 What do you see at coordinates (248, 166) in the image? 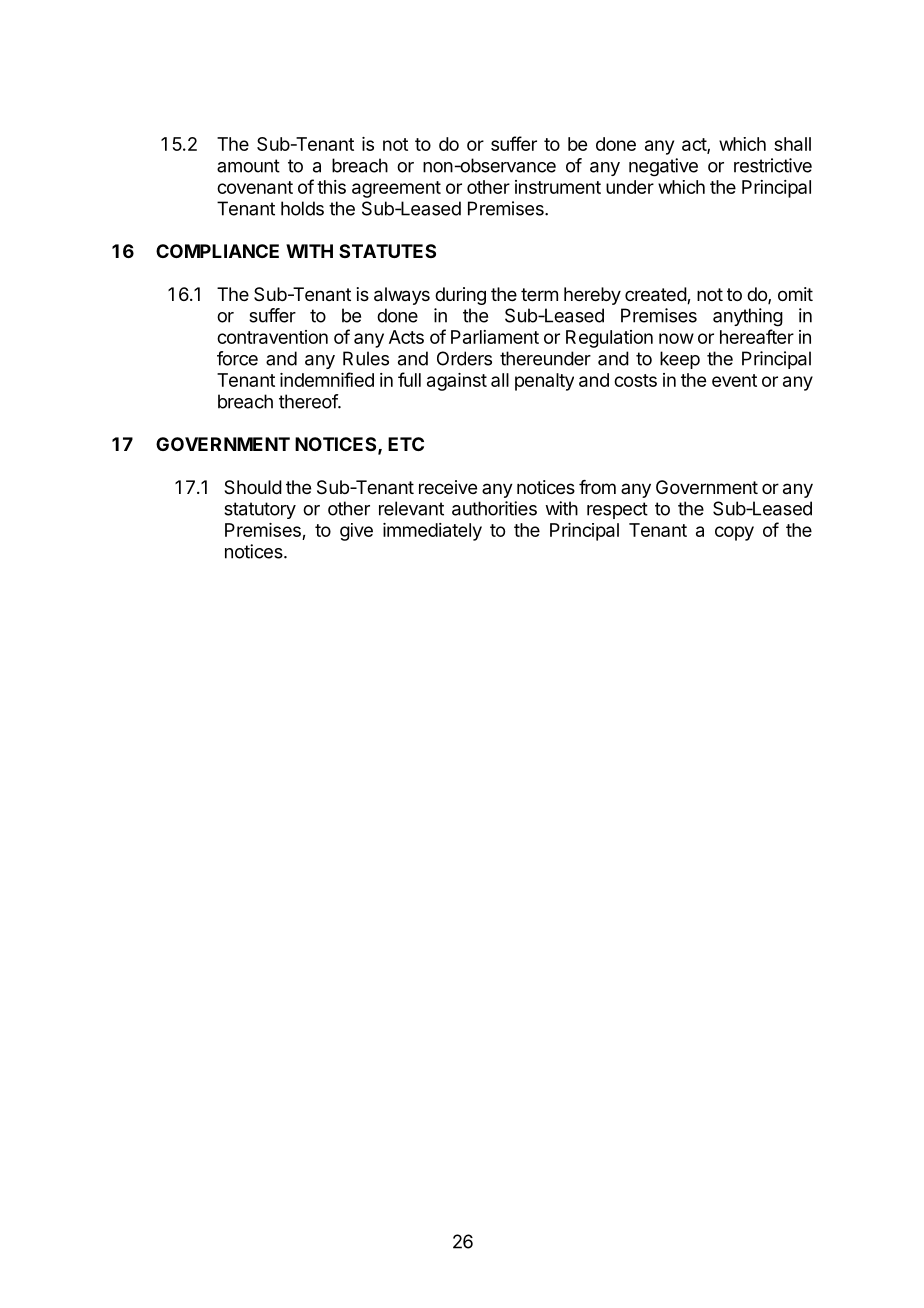
I see `amount` at bounding box center [248, 166].
